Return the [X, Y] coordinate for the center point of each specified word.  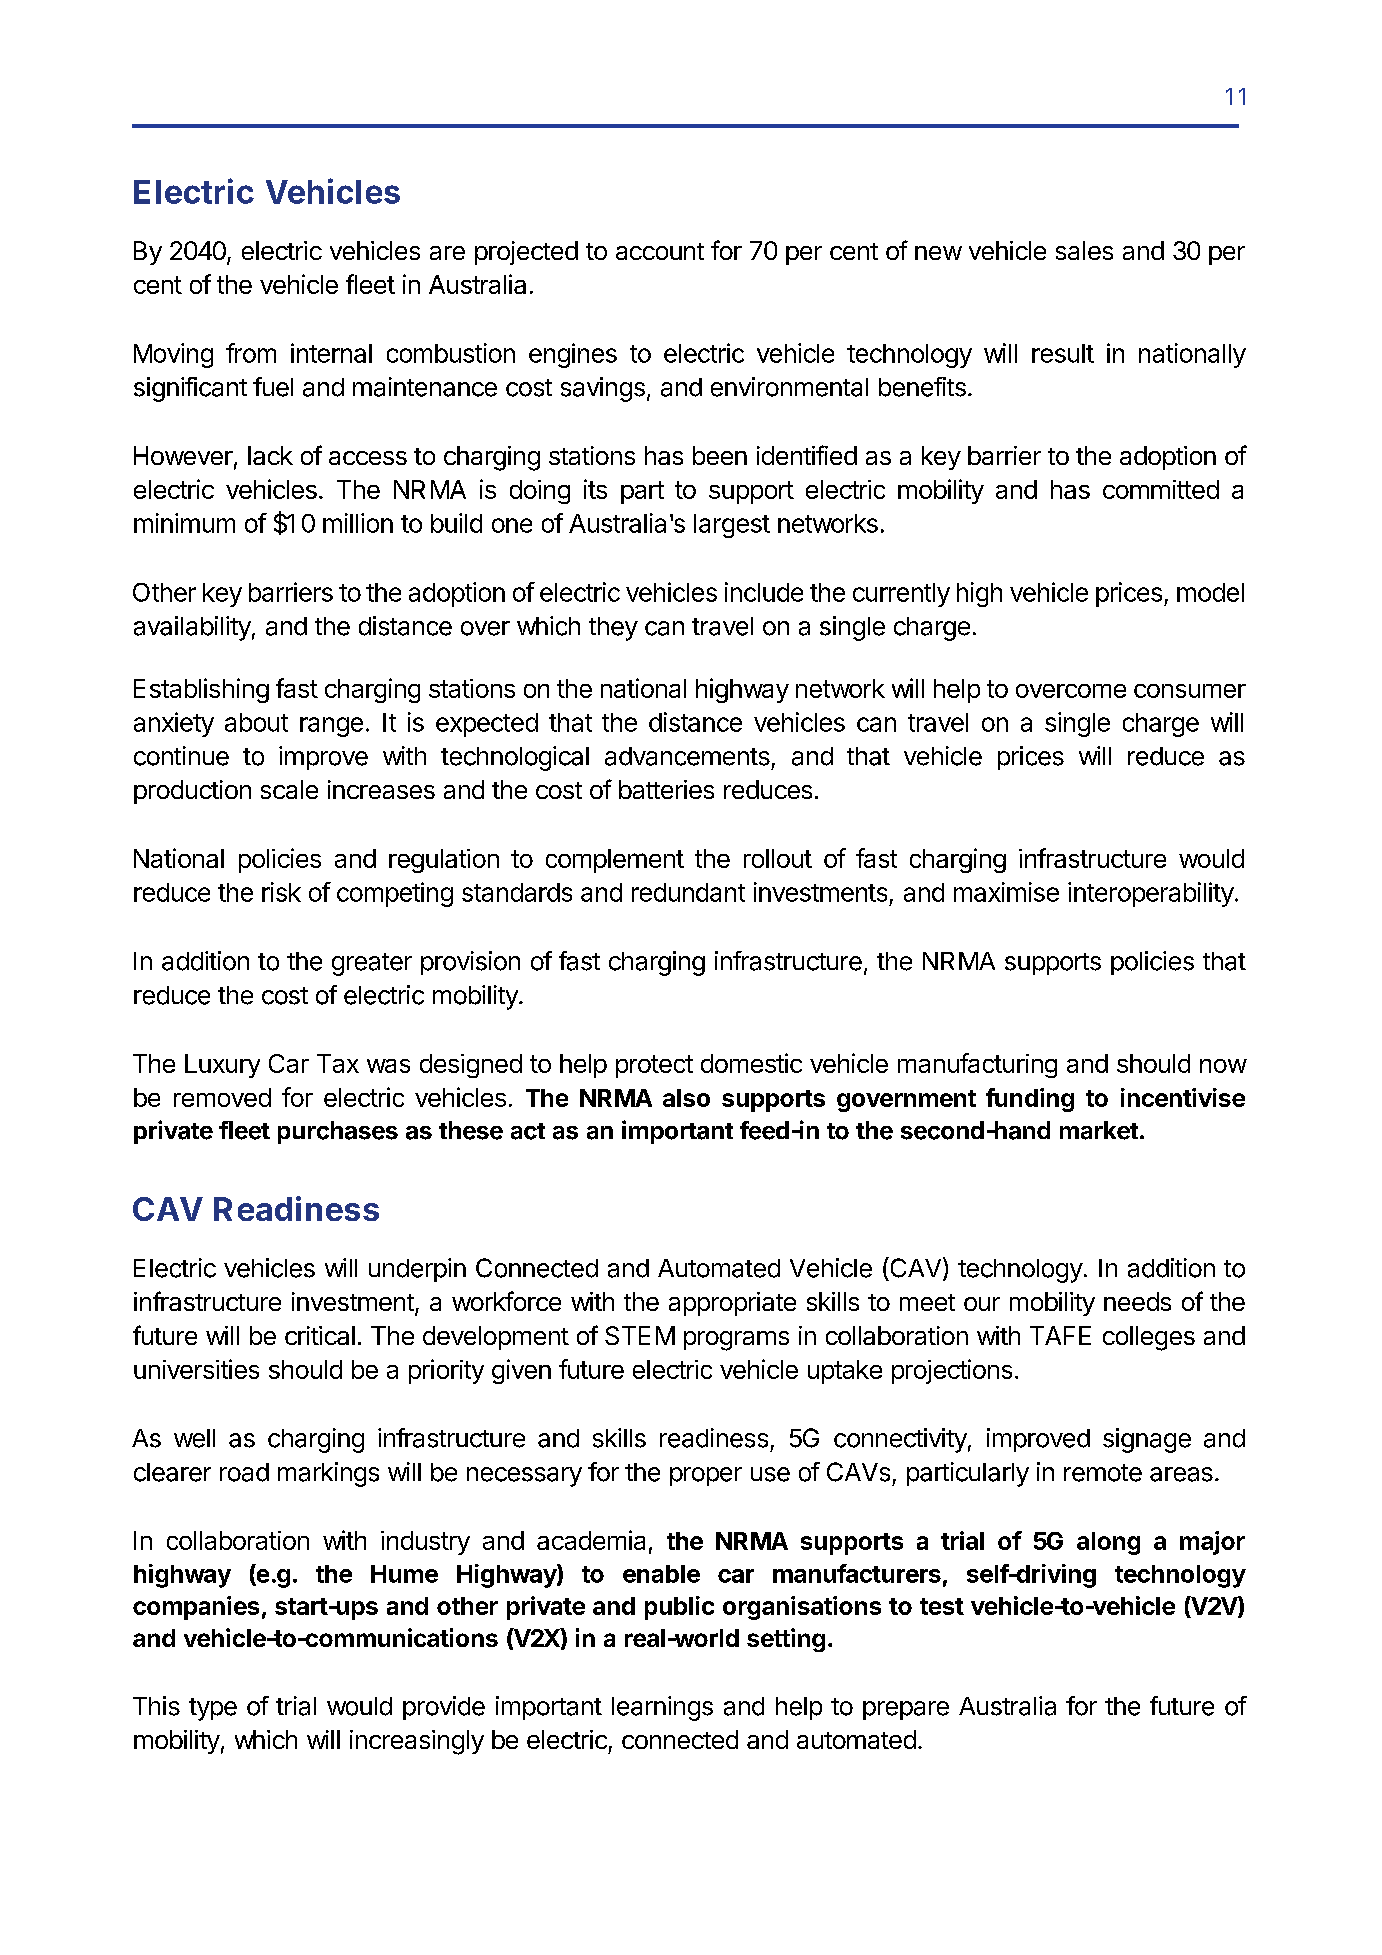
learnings [662, 1708]
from [251, 353]
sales [1084, 250]
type [213, 1709]
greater [372, 964]
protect [654, 1066]
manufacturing [977, 1065]
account [660, 251]
